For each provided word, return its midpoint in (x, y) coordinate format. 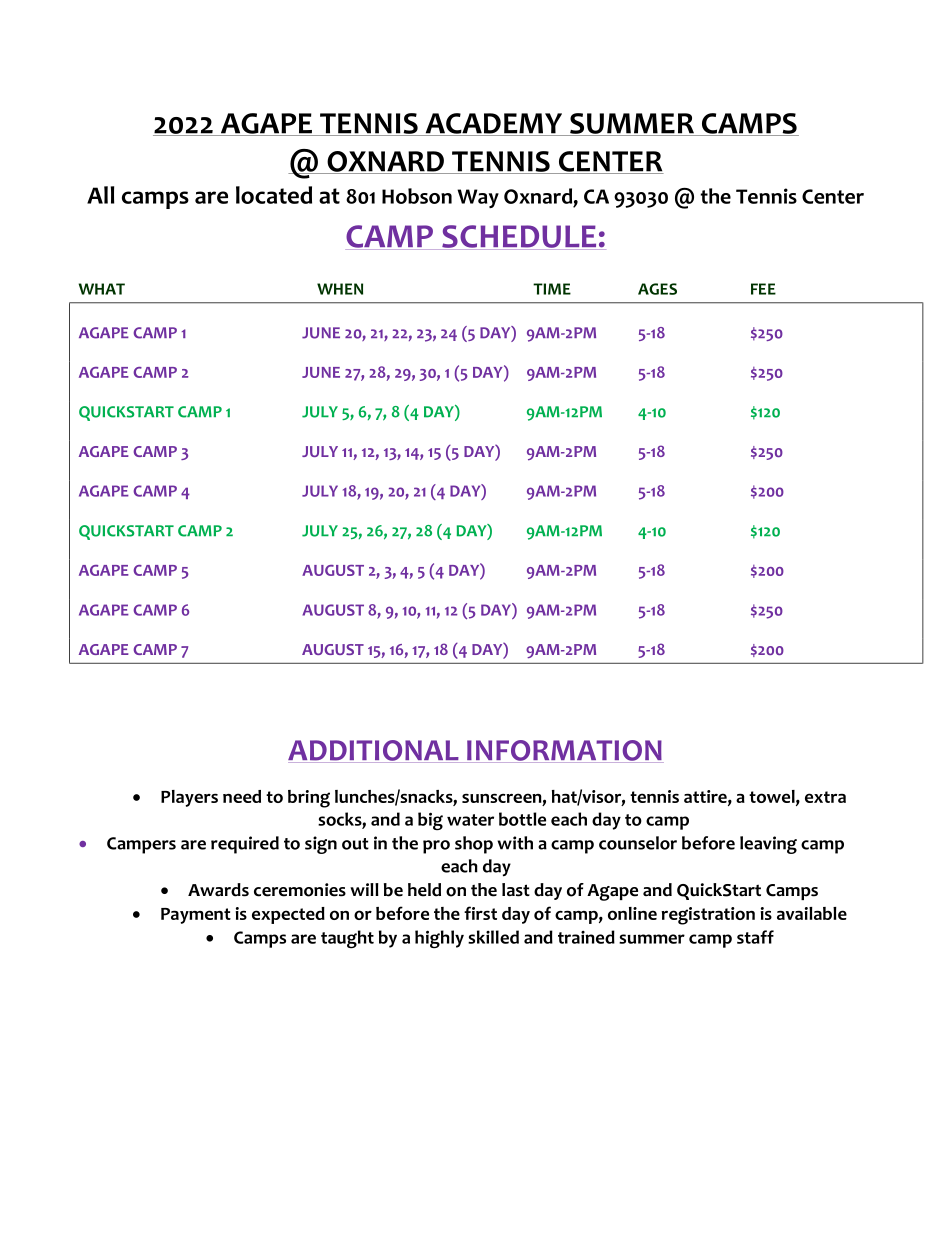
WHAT (102, 289)
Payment (196, 916)
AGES (657, 289)
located (274, 195)
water (470, 820)
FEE (763, 289)
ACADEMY (493, 124)
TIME (552, 289)
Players (189, 798)
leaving (768, 845)
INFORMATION (564, 751)
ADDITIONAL (374, 751)
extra (825, 797)
